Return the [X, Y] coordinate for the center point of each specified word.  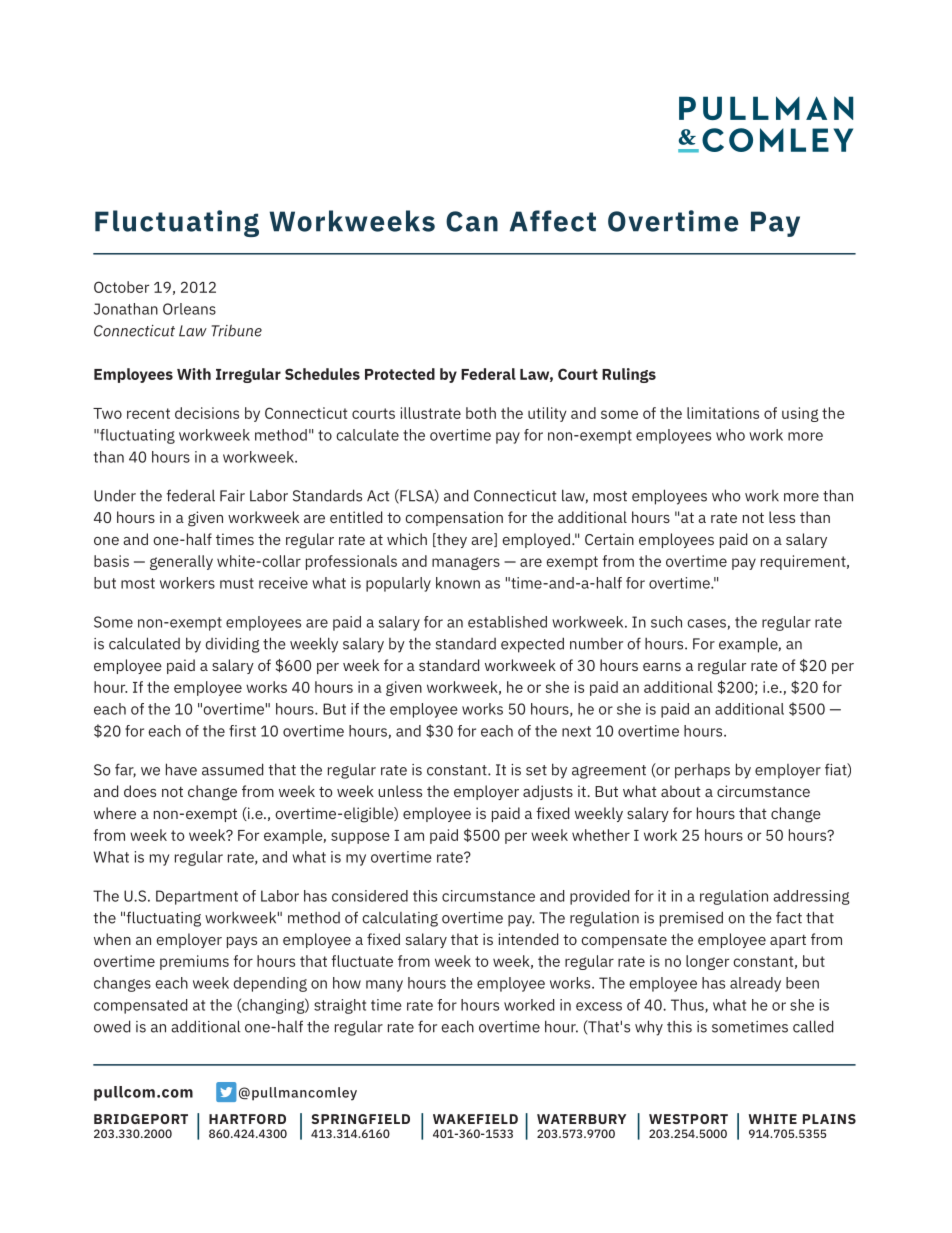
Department [197, 897]
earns [662, 667]
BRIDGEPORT [141, 1119]
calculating [400, 919]
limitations [723, 413]
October [121, 287]
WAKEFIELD [475, 1119]
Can [472, 221]
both [481, 413]
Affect [553, 221]
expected [532, 645]
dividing [233, 645]
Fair [232, 496]
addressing [811, 897]
